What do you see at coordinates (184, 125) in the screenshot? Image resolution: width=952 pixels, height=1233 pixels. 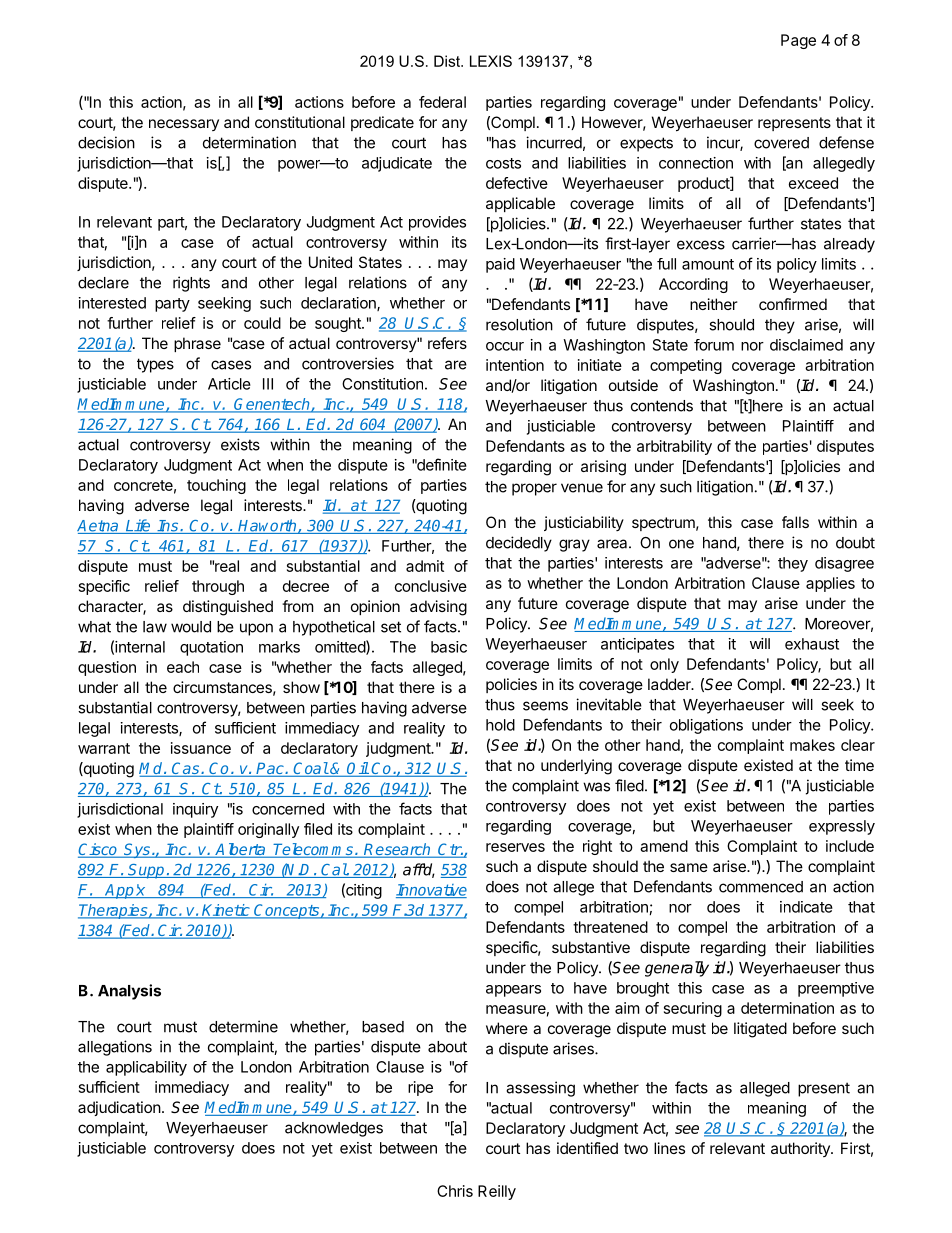 I see `necessary` at bounding box center [184, 125].
